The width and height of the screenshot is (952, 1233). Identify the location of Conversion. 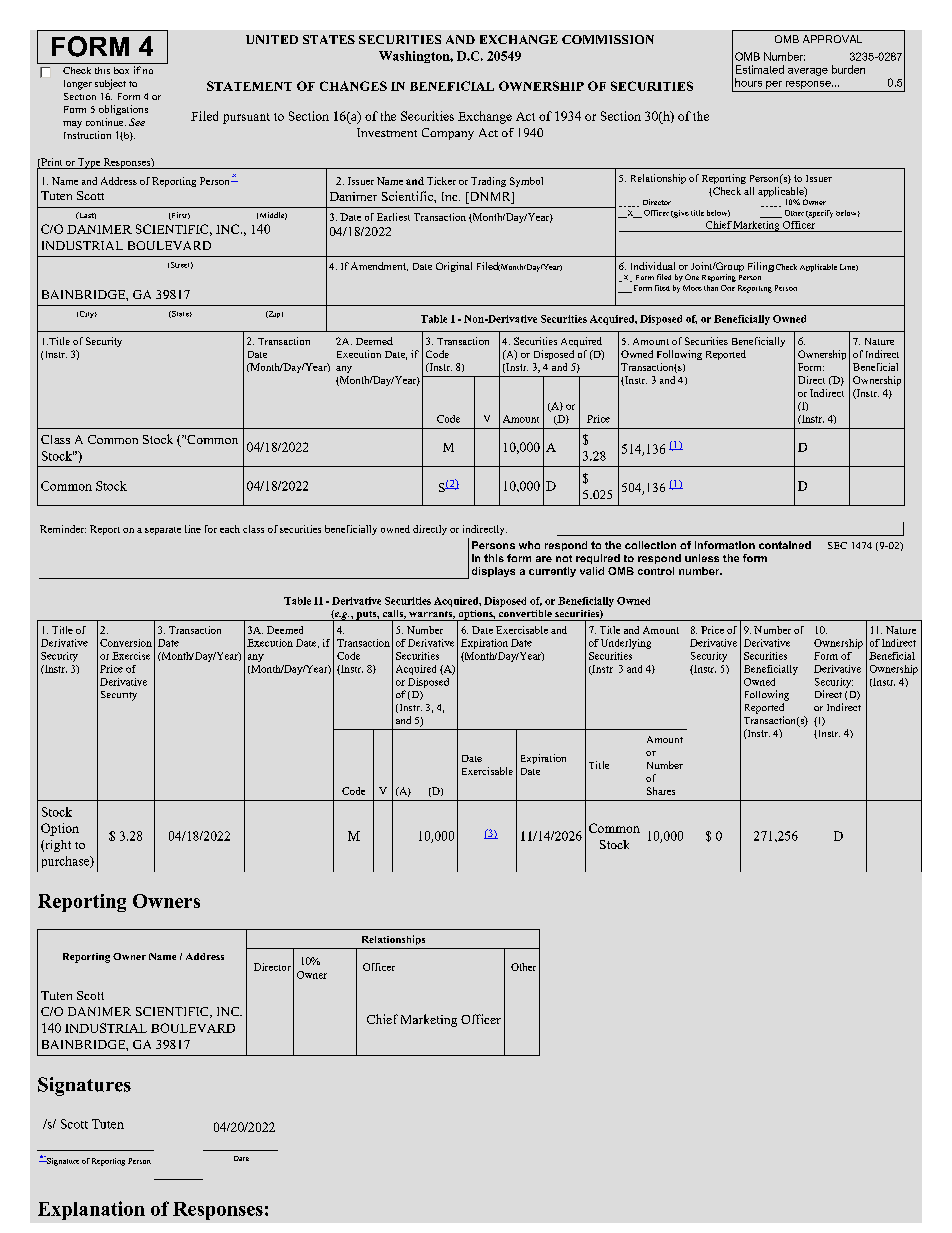
(126, 643).
